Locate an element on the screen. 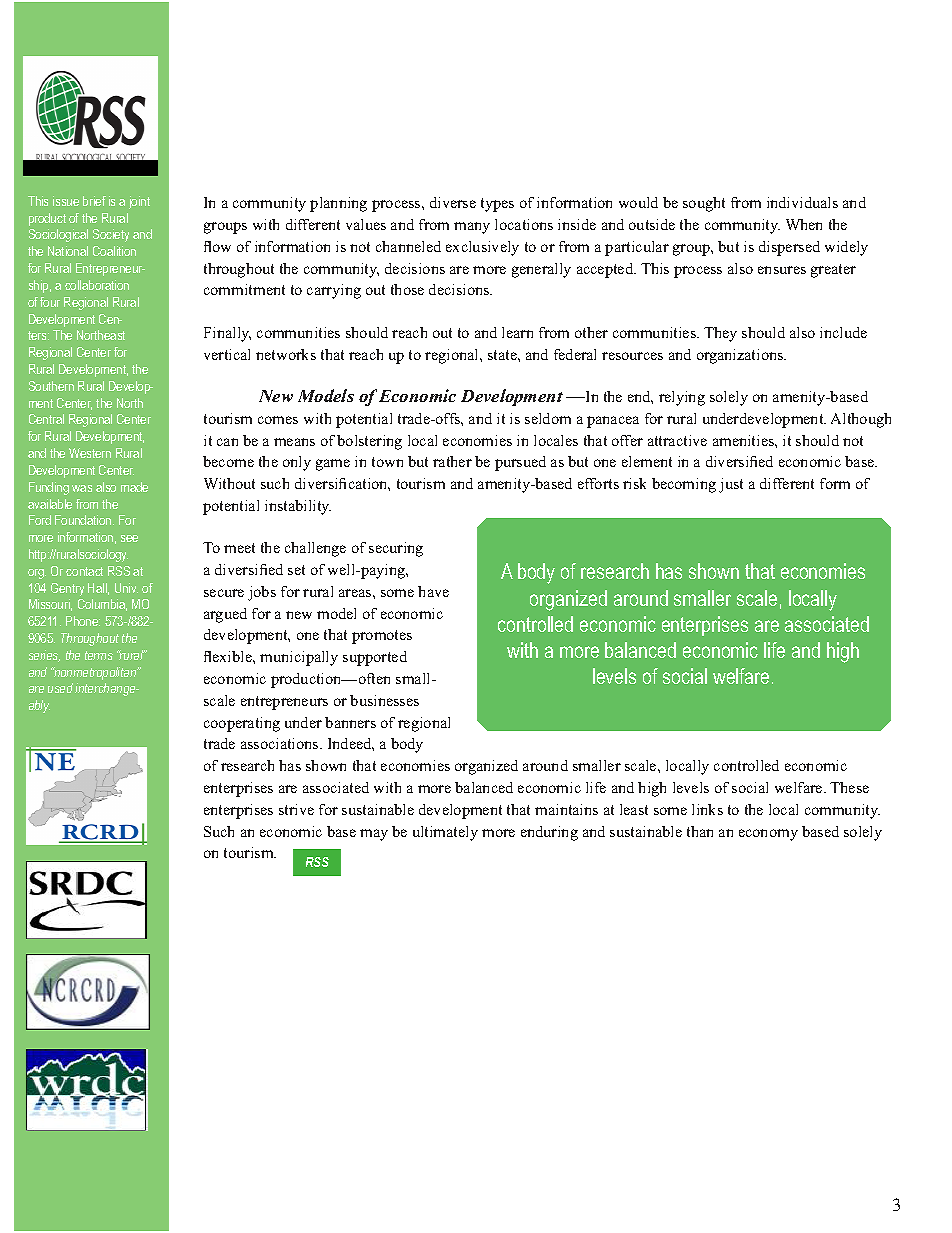  becoming is located at coordinates (684, 485).
